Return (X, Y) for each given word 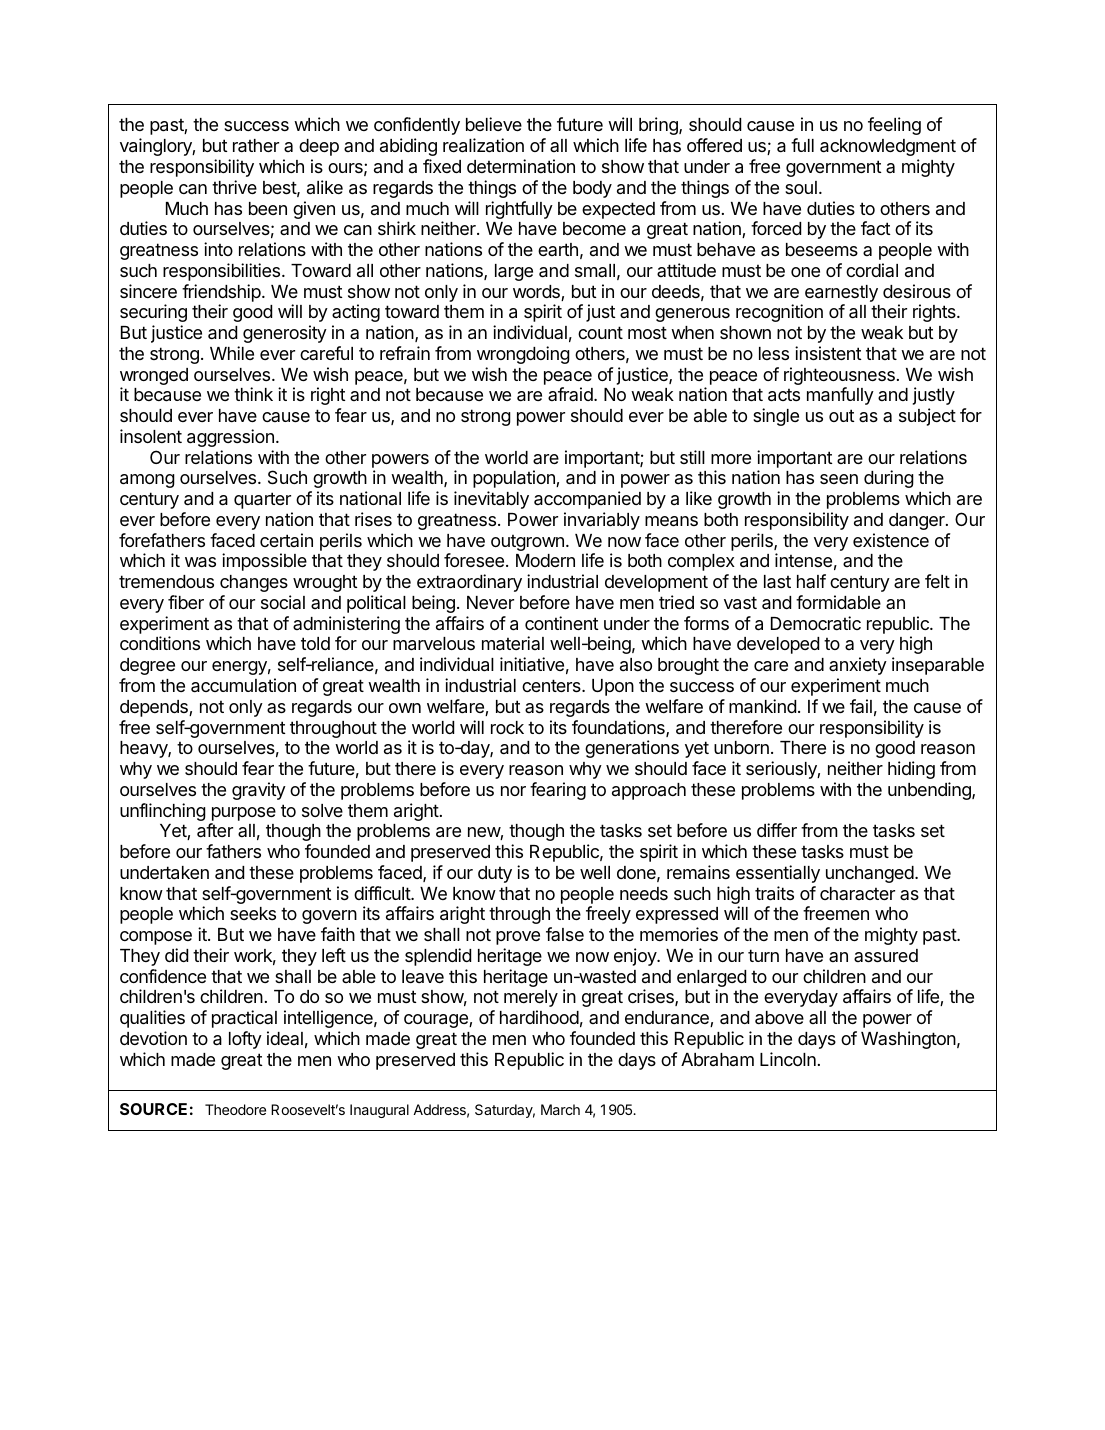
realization (483, 145)
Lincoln (788, 1059)
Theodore (235, 1109)
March (560, 1109)
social (283, 602)
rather (256, 146)
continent (562, 623)
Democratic (816, 623)
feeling (894, 126)
